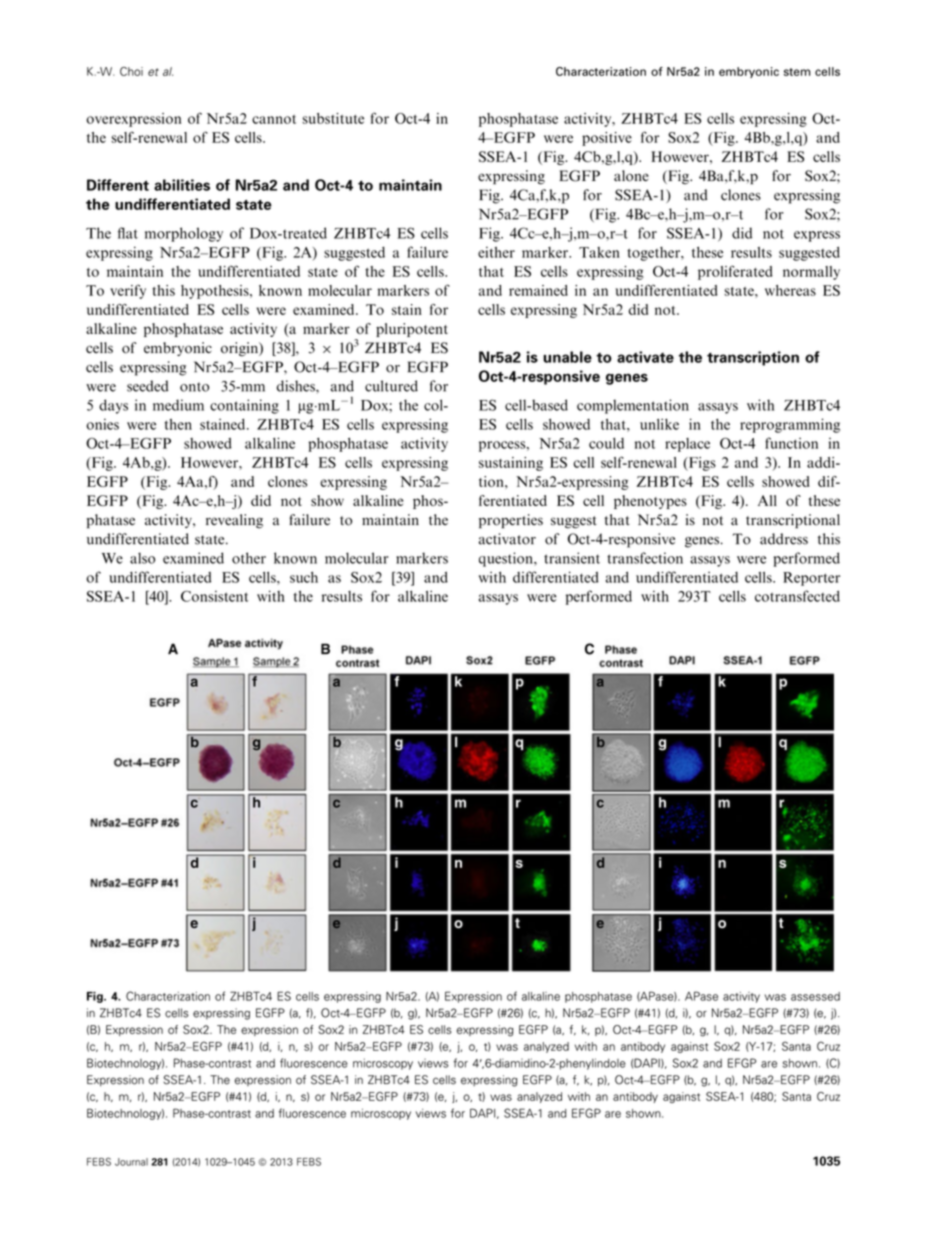  I want to click on substitute, so click(333, 118).
